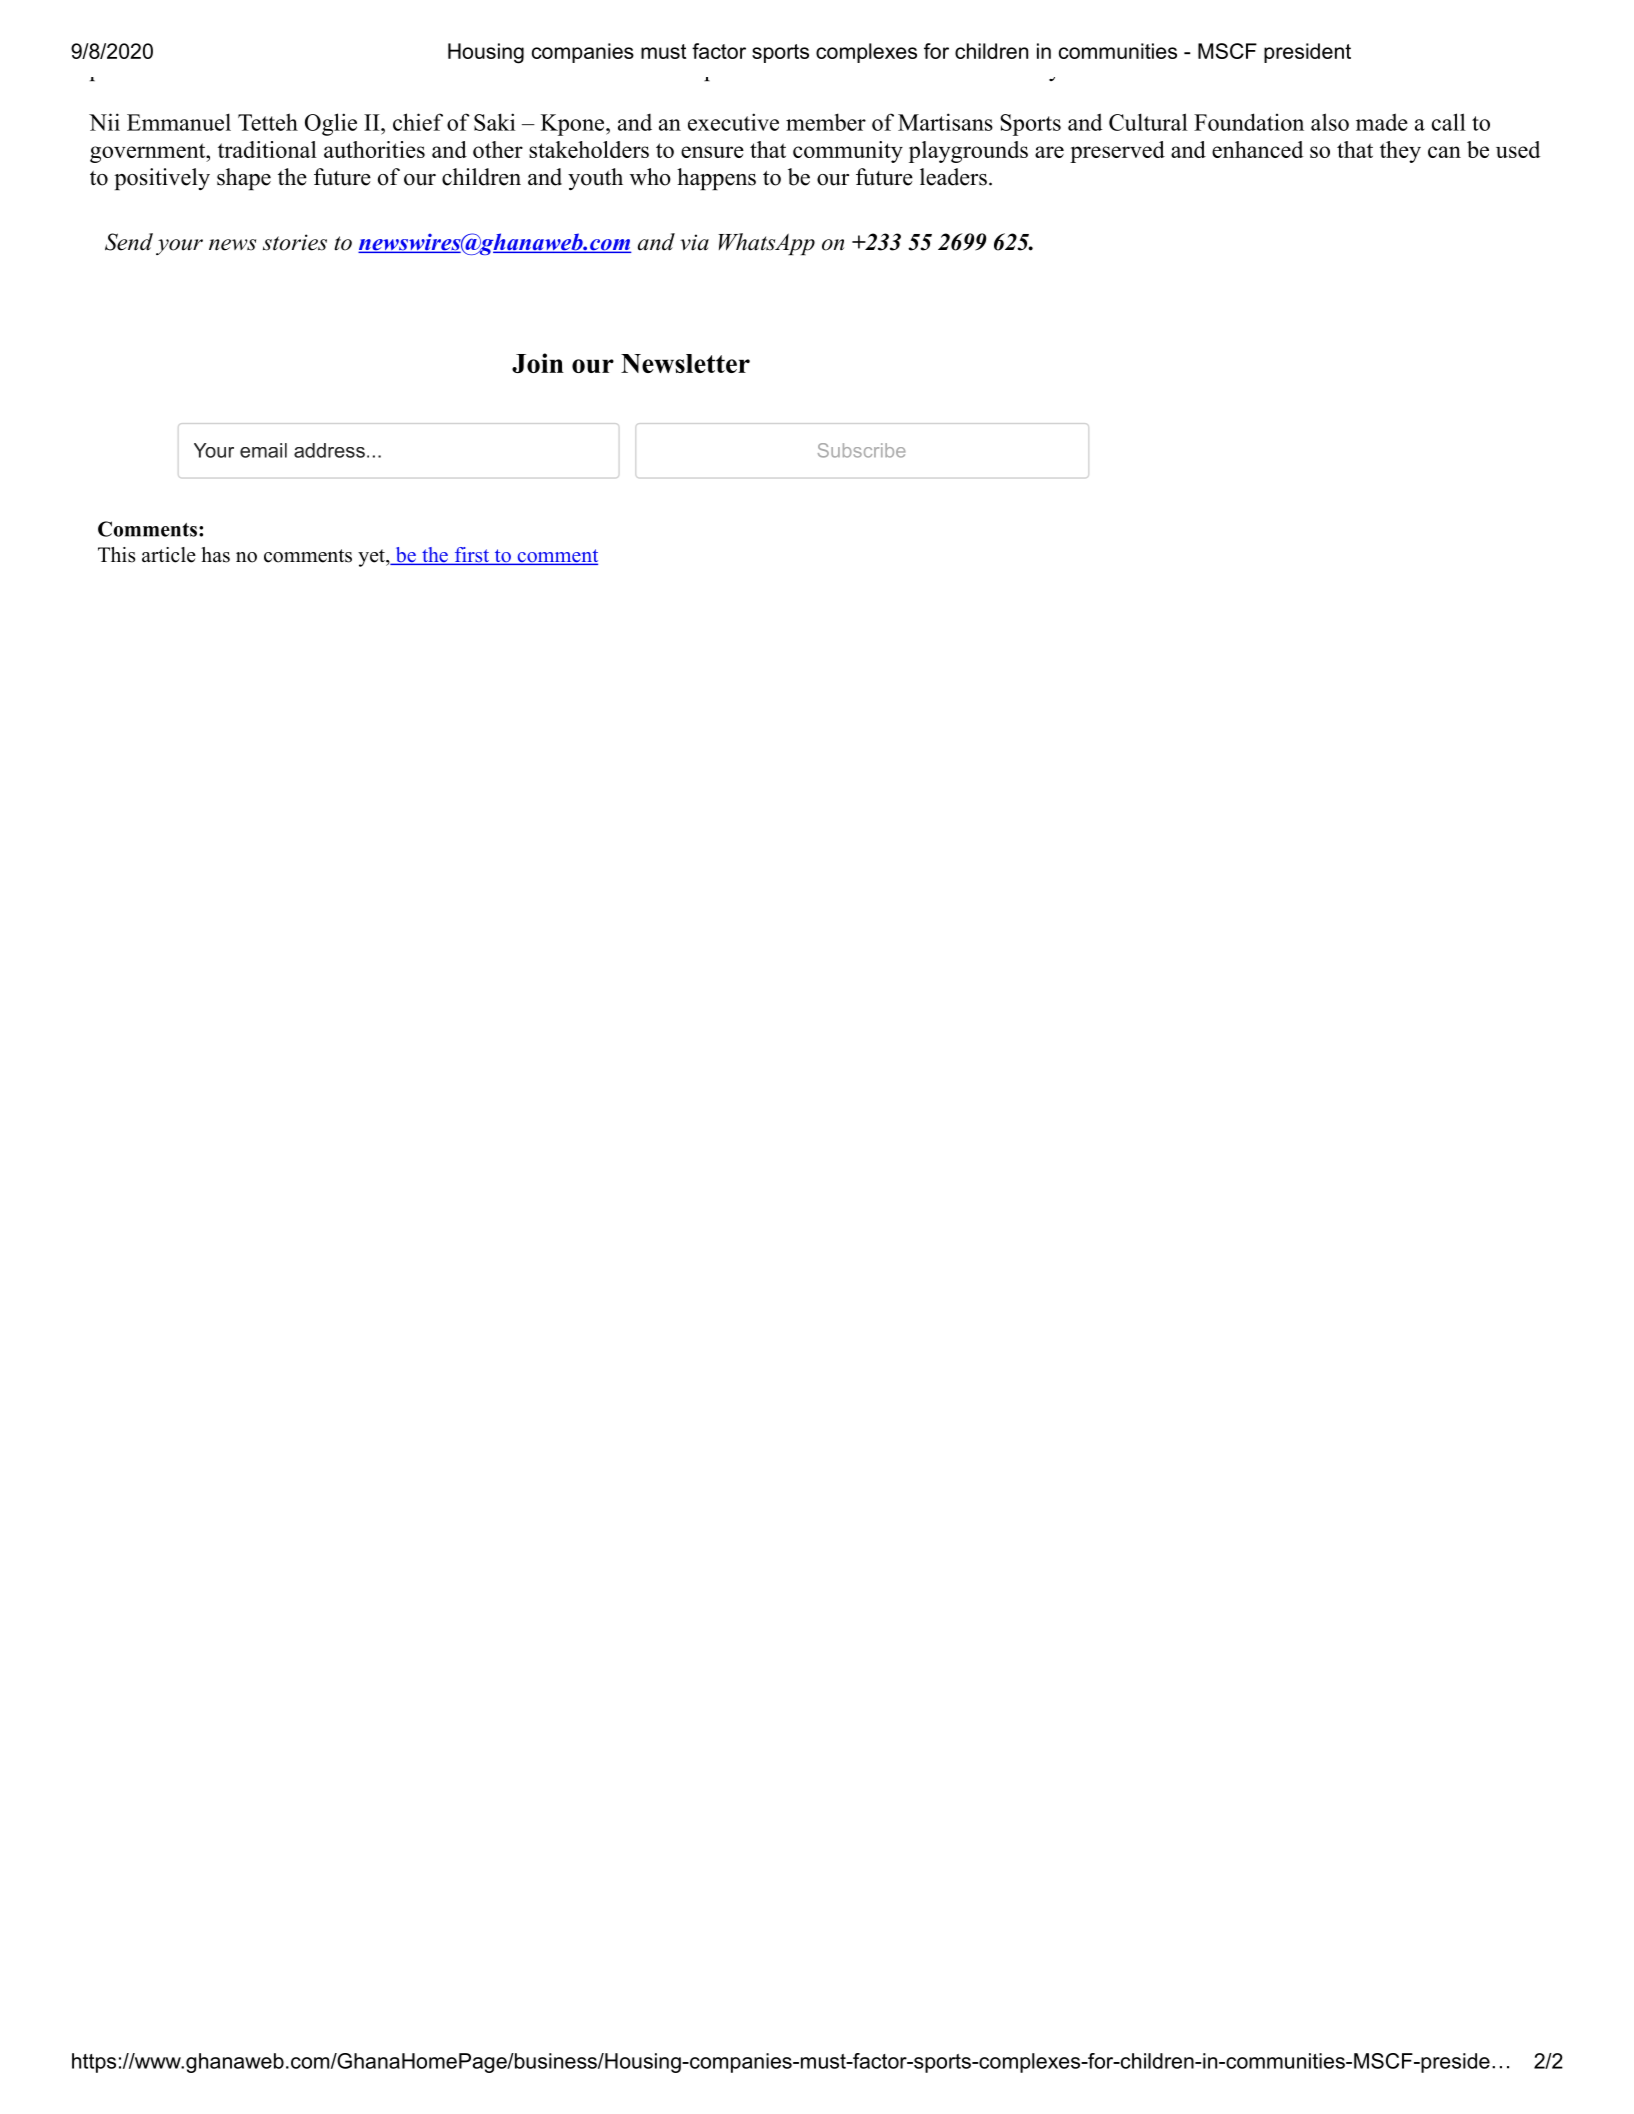  Describe the element at coordinates (372, 558) in the page. I see `yet` at that location.
